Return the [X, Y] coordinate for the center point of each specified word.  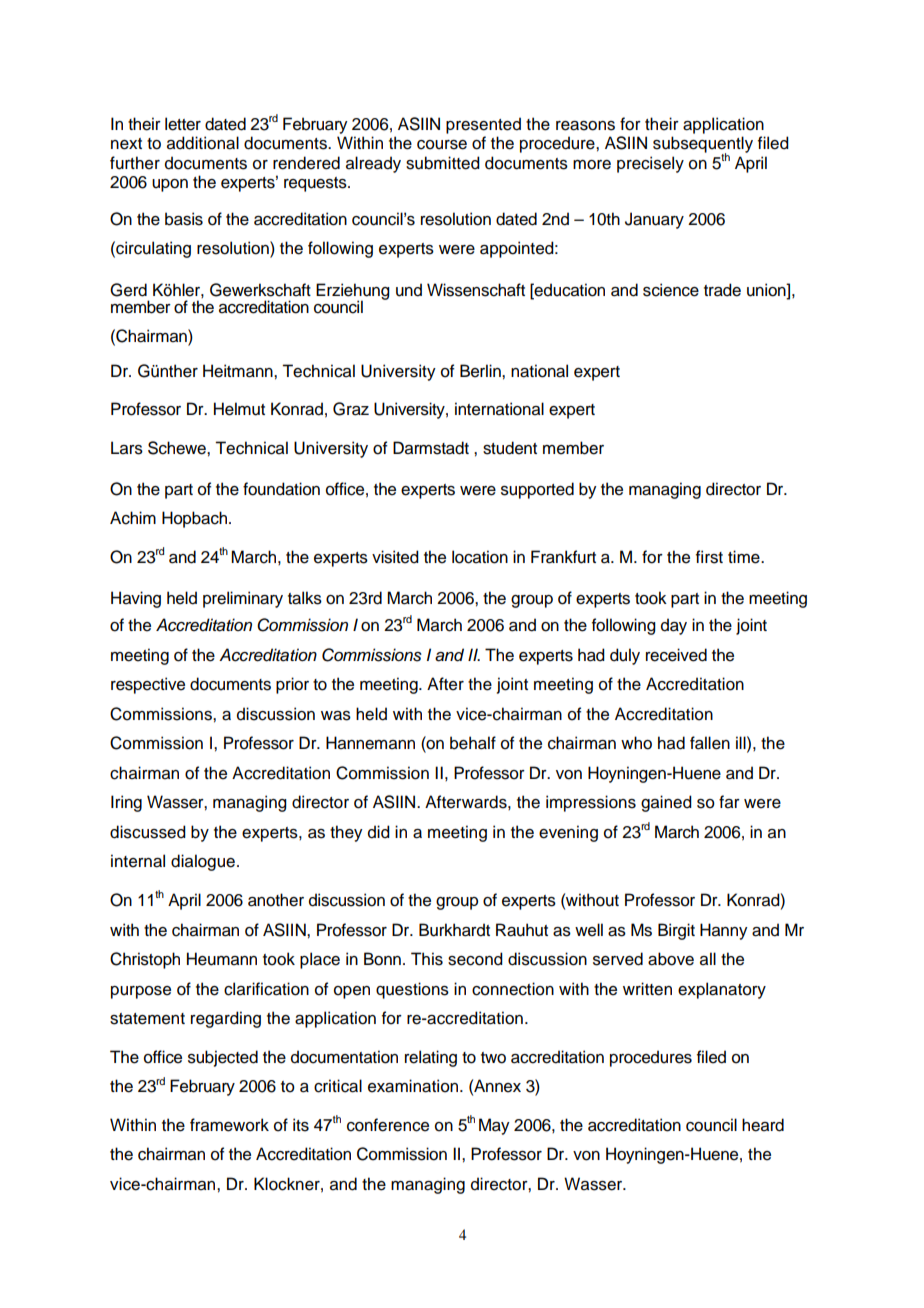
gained [666, 803]
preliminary [243, 599]
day [674, 626]
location [480, 557]
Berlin [481, 371]
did [379, 832]
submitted [443, 163]
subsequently [703, 145]
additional [203, 143]
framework [229, 1125]
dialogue [203, 862]
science [671, 290]
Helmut [239, 409]
